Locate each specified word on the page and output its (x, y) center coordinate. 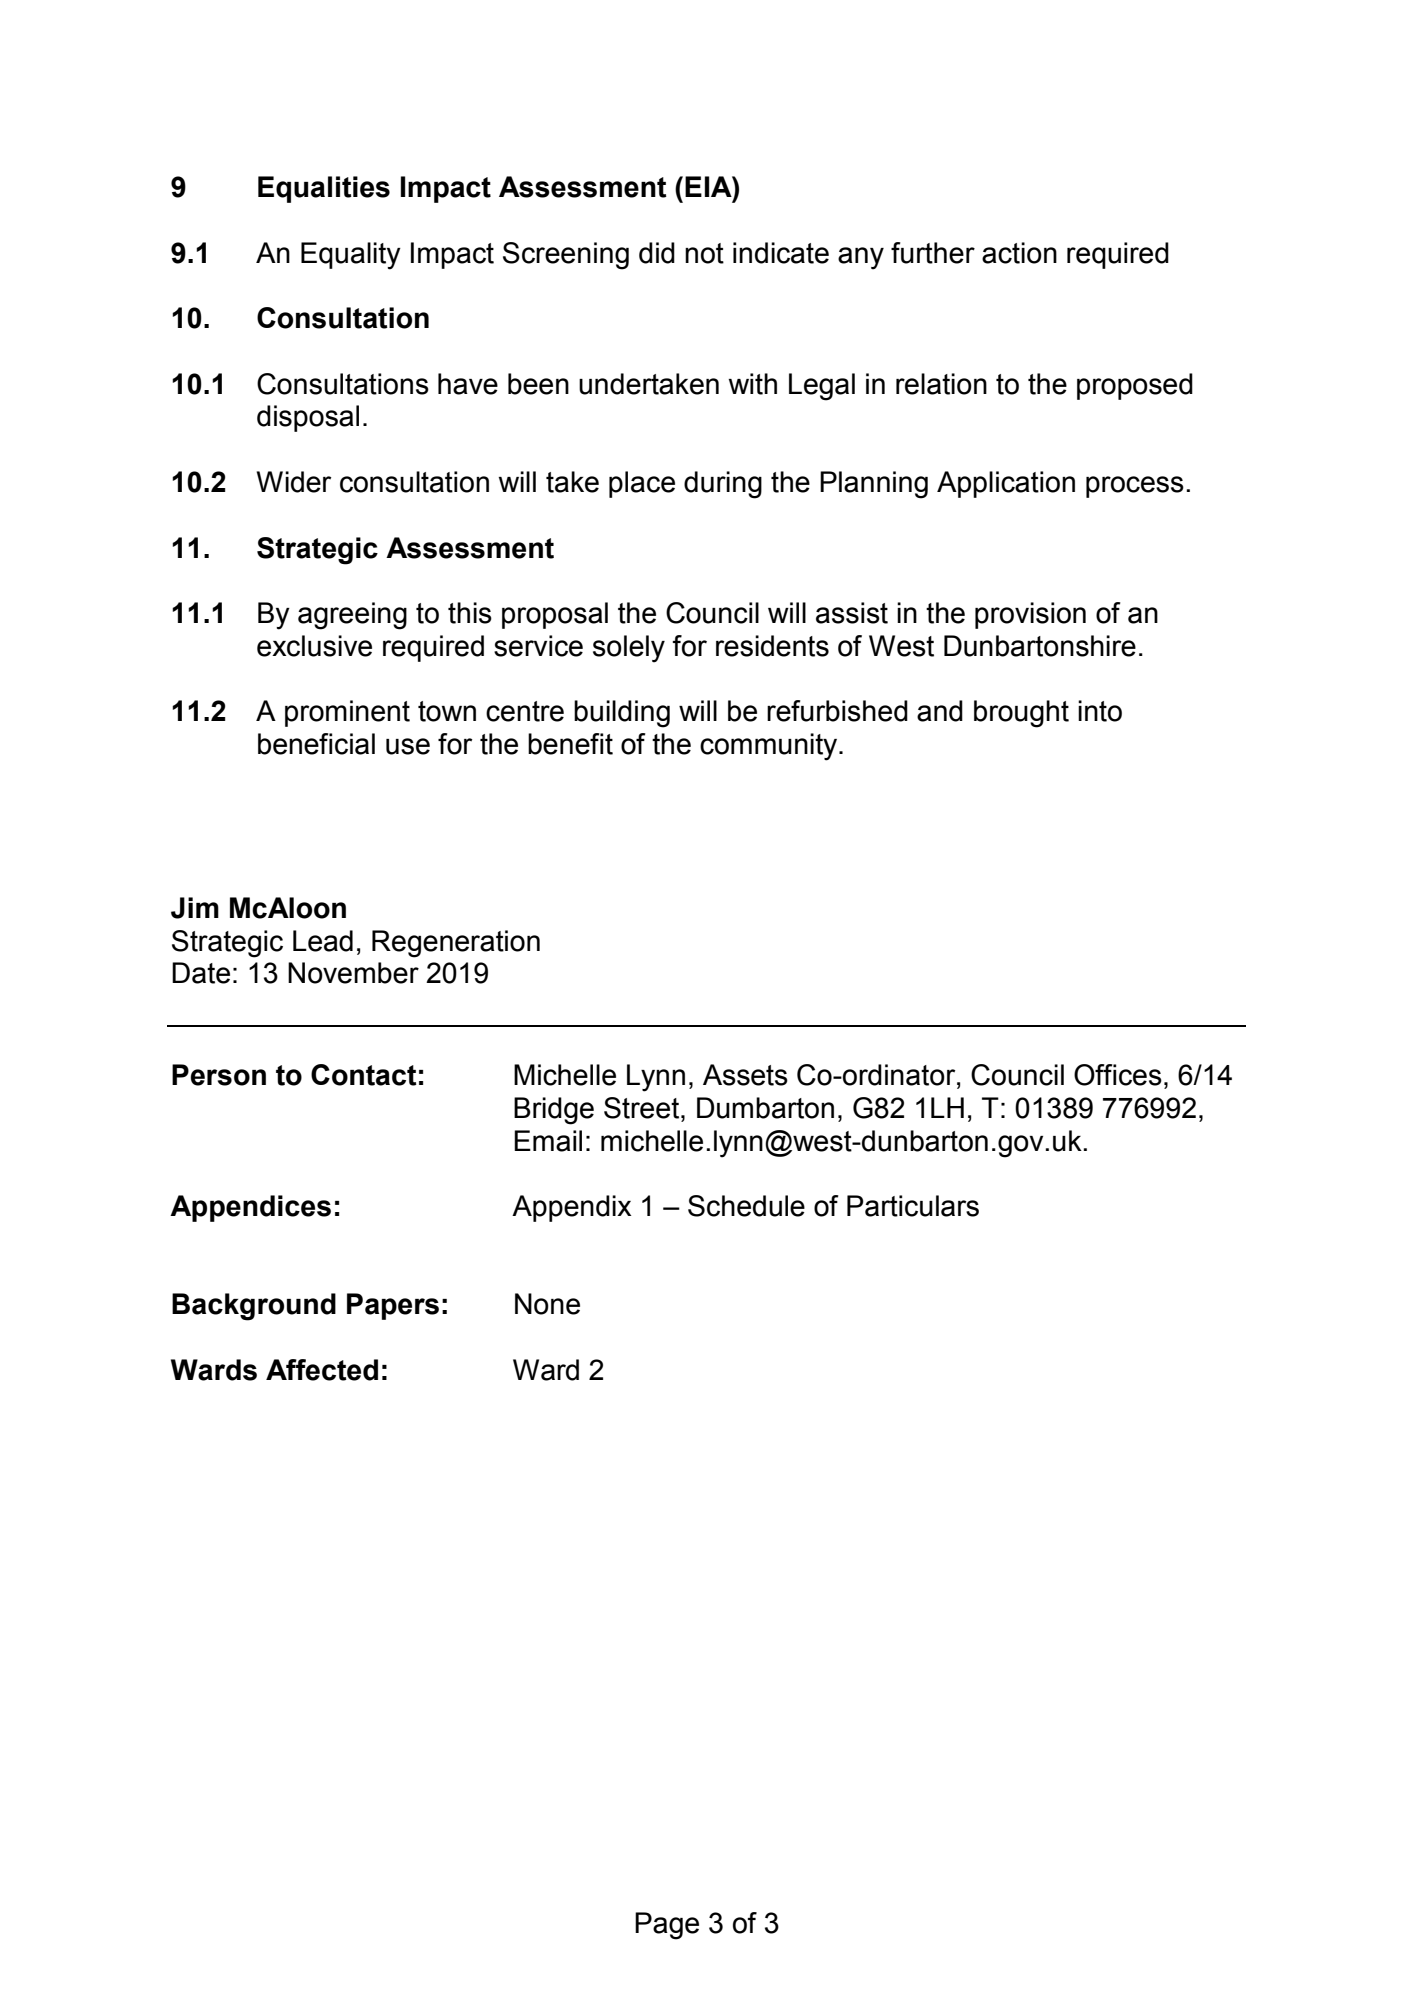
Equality (351, 256)
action (1019, 253)
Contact (364, 1075)
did (657, 253)
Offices (1118, 1075)
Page (667, 1926)
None (547, 1304)
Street (643, 1108)
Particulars (913, 1206)
